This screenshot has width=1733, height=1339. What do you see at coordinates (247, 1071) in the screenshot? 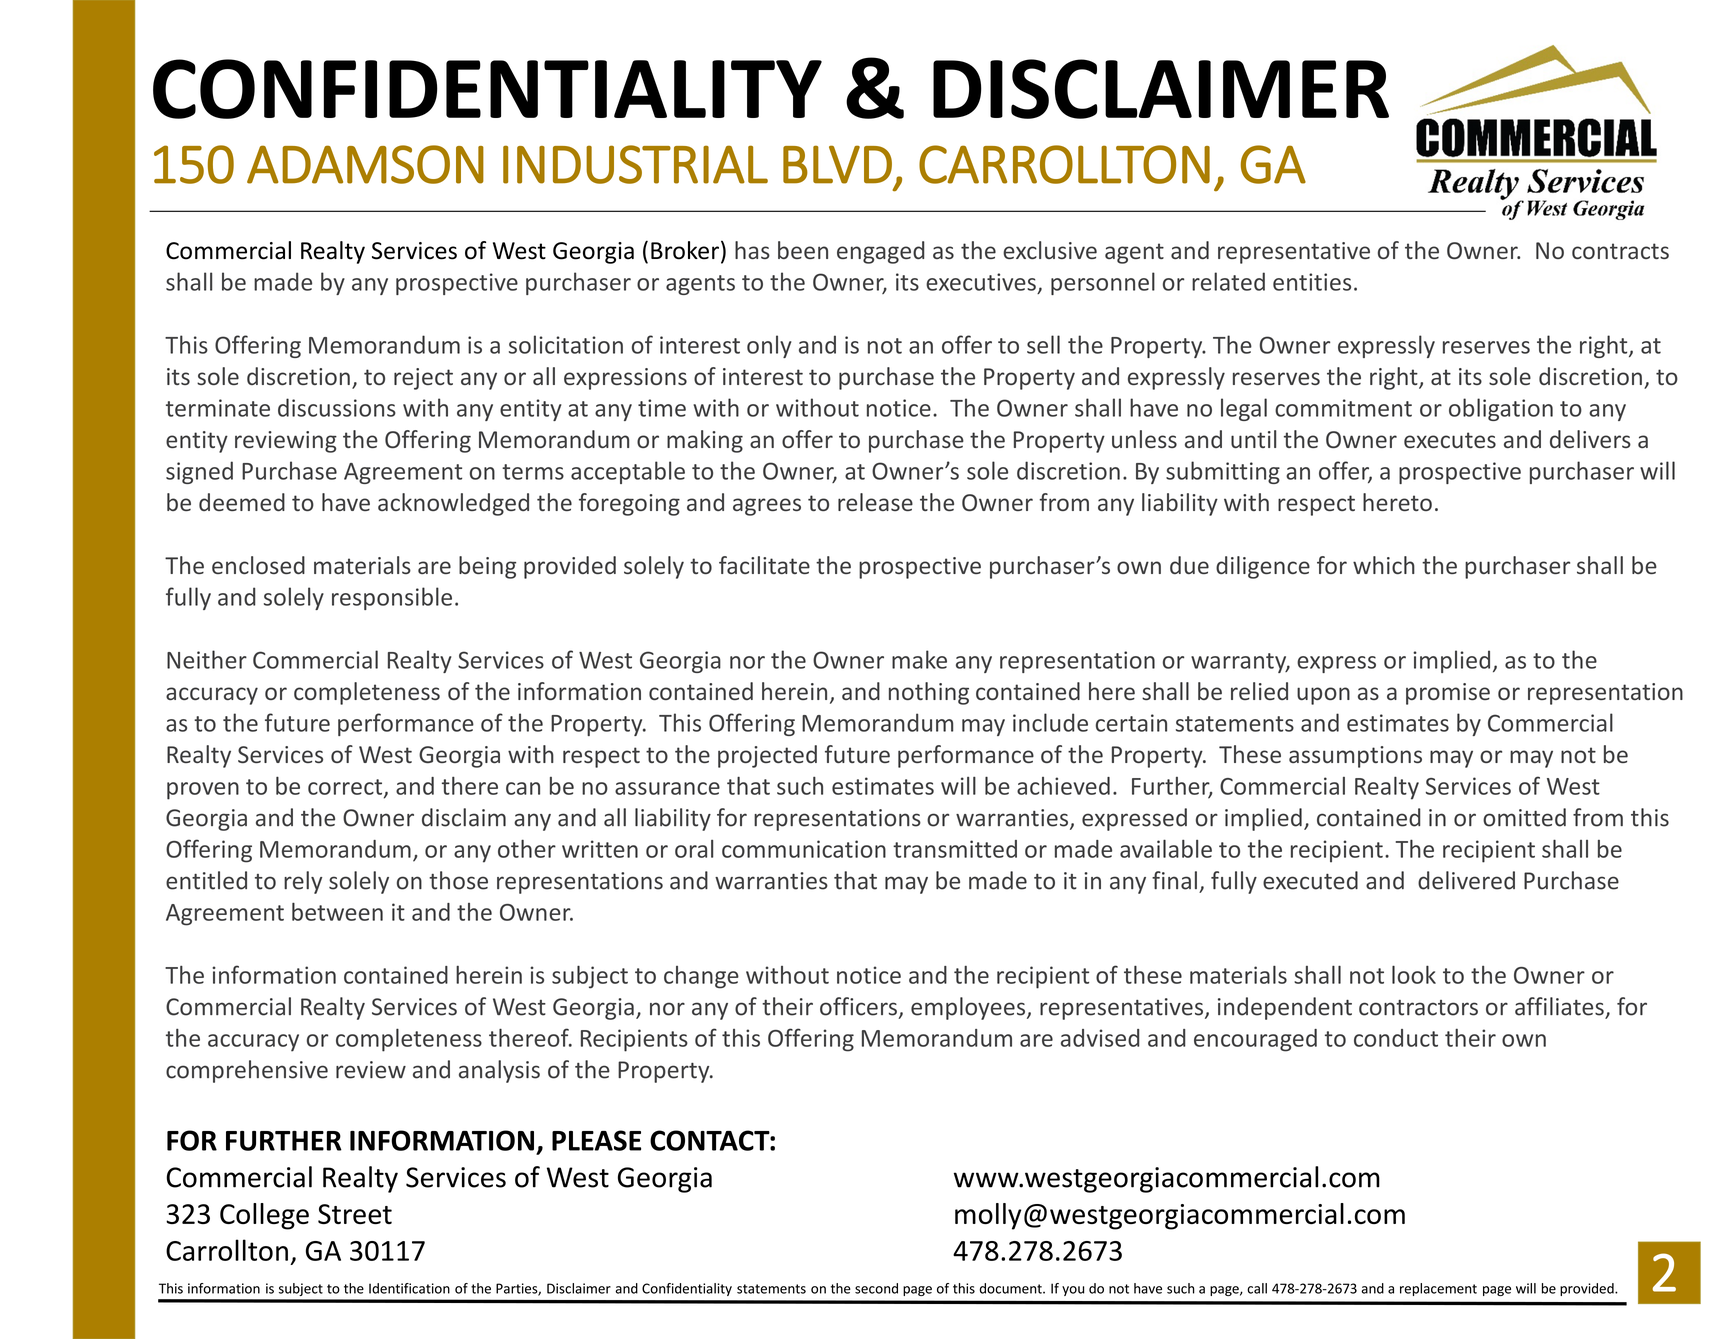
I see `comprehensive` at bounding box center [247, 1071].
